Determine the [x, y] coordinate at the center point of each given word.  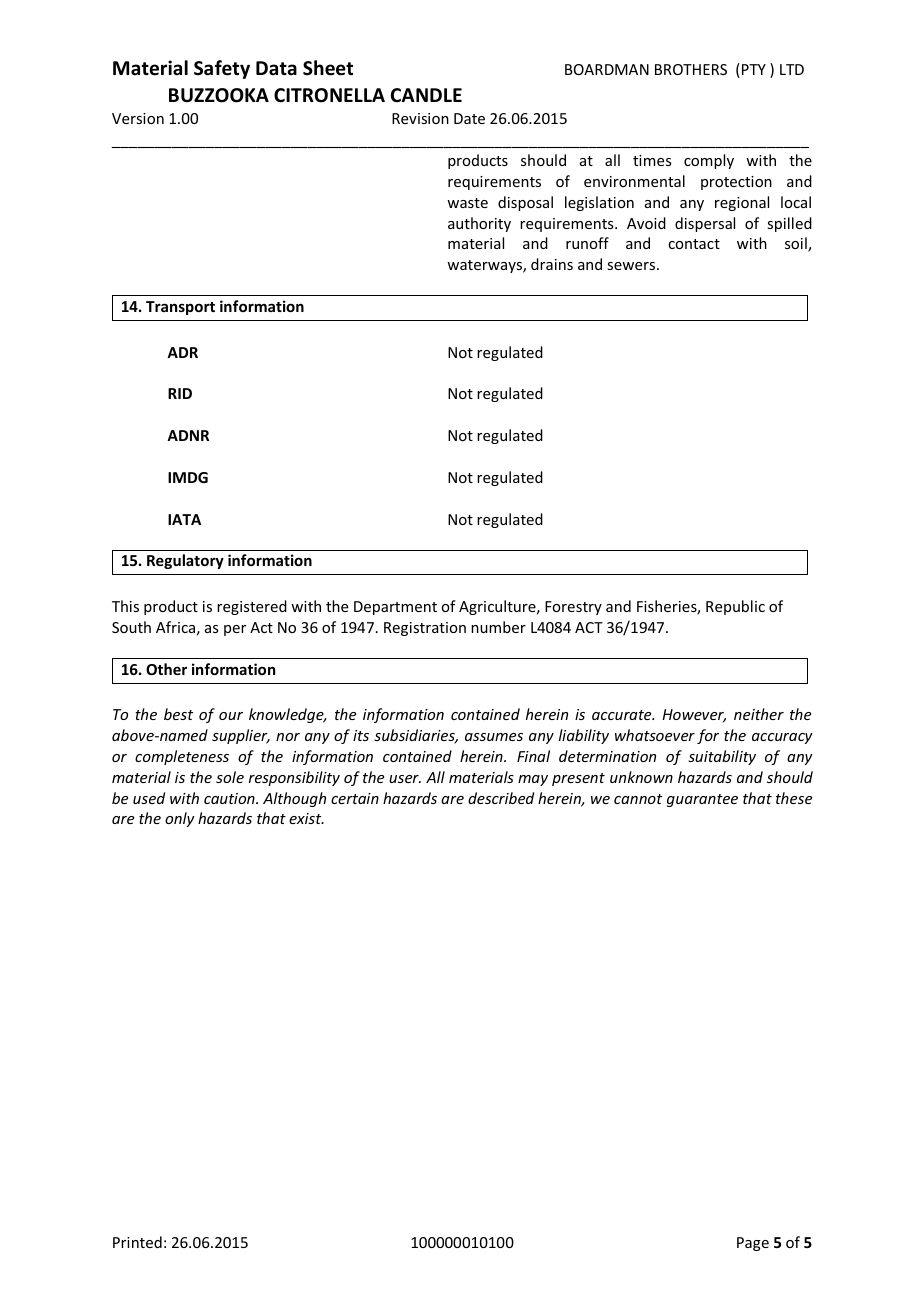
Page [753, 1244]
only [180, 819]
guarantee [702, 800]
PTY [754, 69]
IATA [184, 519]
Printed [137, 1242]
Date [469, 118]
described [501, 798]
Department [395, 608]
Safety [222, 69]
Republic [735, 607]
